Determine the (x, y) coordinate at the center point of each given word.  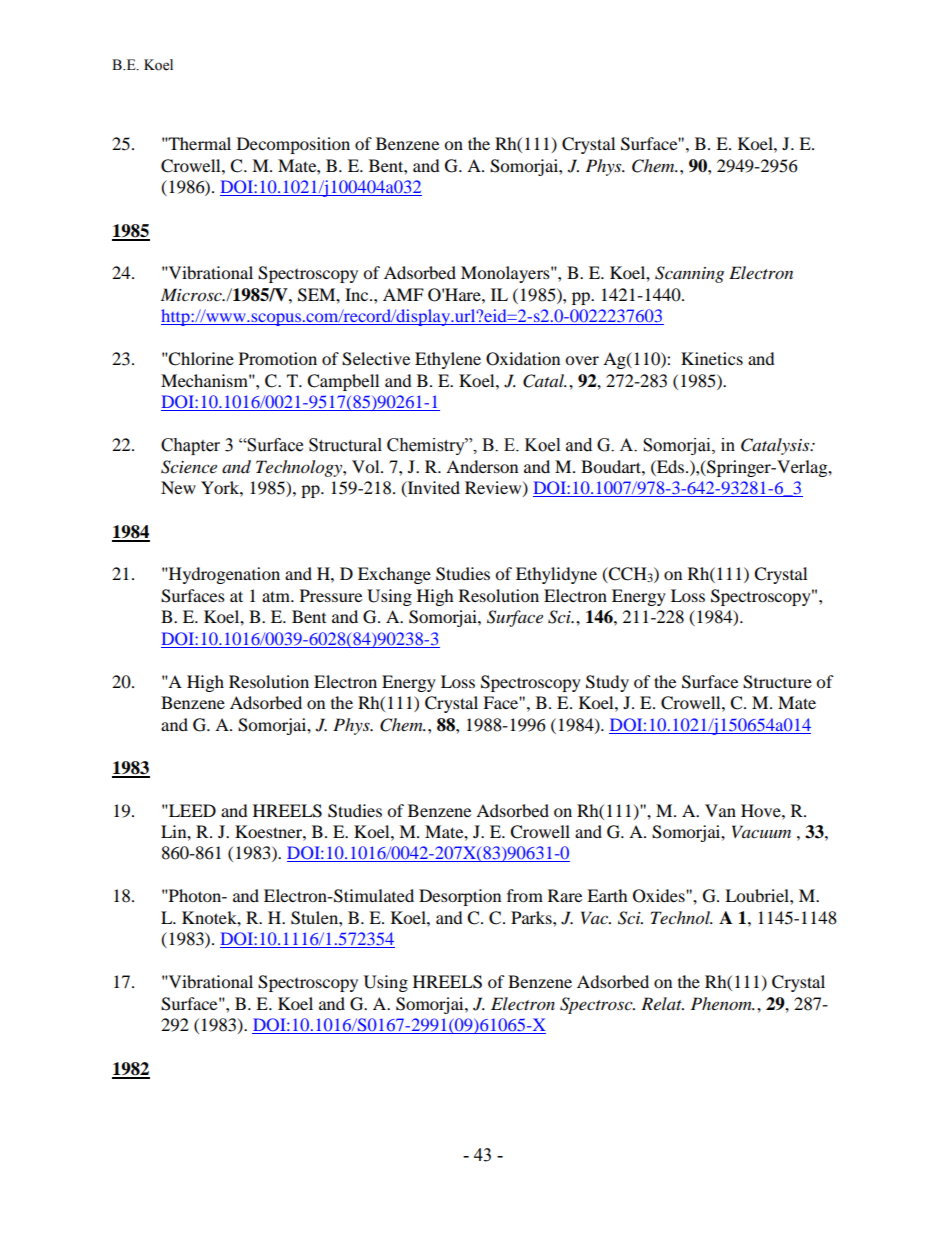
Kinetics (712, 358)
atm (277, 596)
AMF (403, 294)
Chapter (190, 446)
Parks (532, 917)
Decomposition (293, 145)
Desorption (460, 897)
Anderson (482, 466)
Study (607, 683)
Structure (777, 682)
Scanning (689, 274)
